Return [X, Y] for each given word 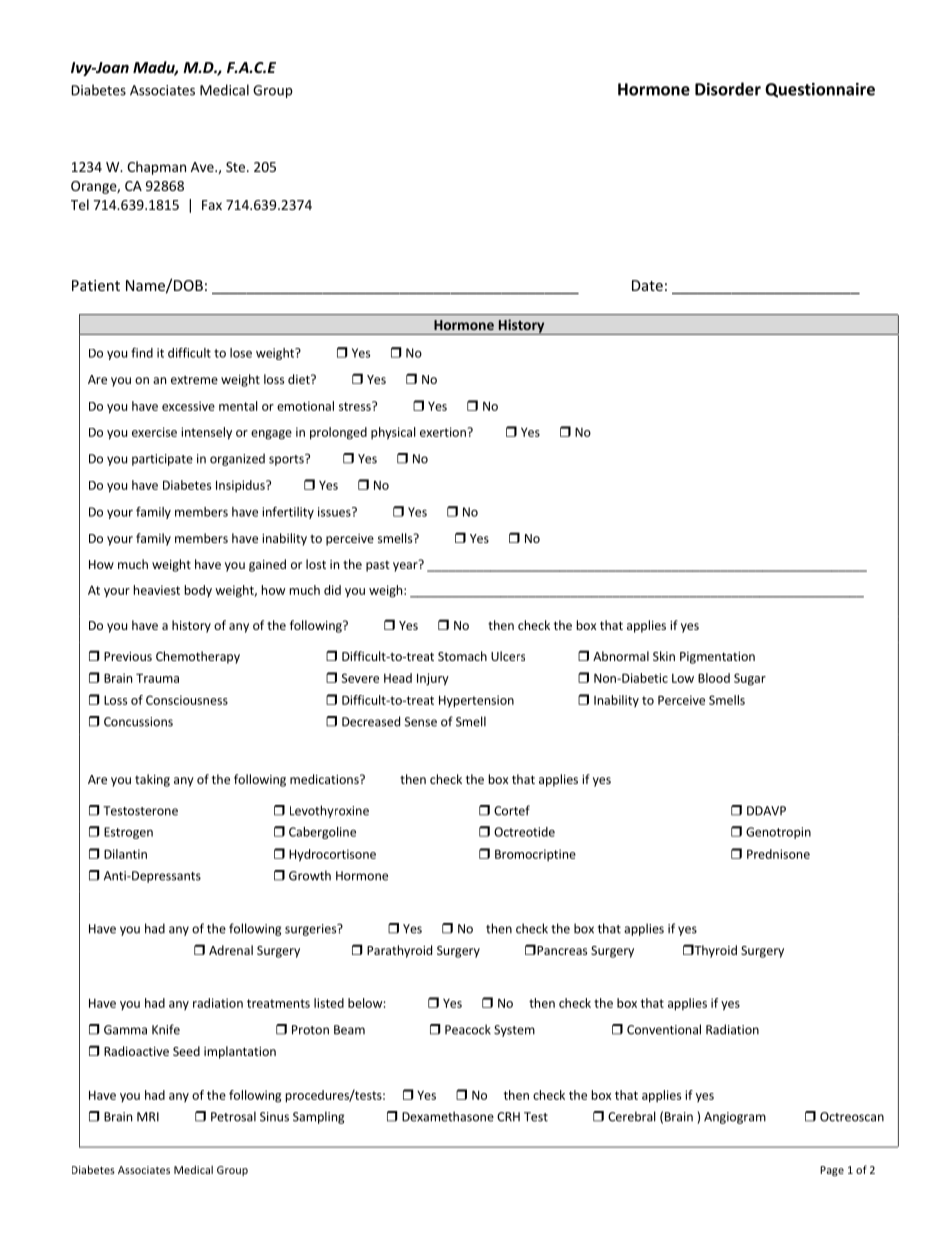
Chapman [156, 168]
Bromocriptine [535, 855]
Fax [212, 205]
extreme [194, 379]
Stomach [462, 656]
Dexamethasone [448, 1116]
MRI [148, 1117]
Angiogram [735, 1118]
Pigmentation [717, 658]
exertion [444, 432]
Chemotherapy [198, 657]
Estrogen [128, 833]
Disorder [728, 89]
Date [647, 285]
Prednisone [778, 854]
